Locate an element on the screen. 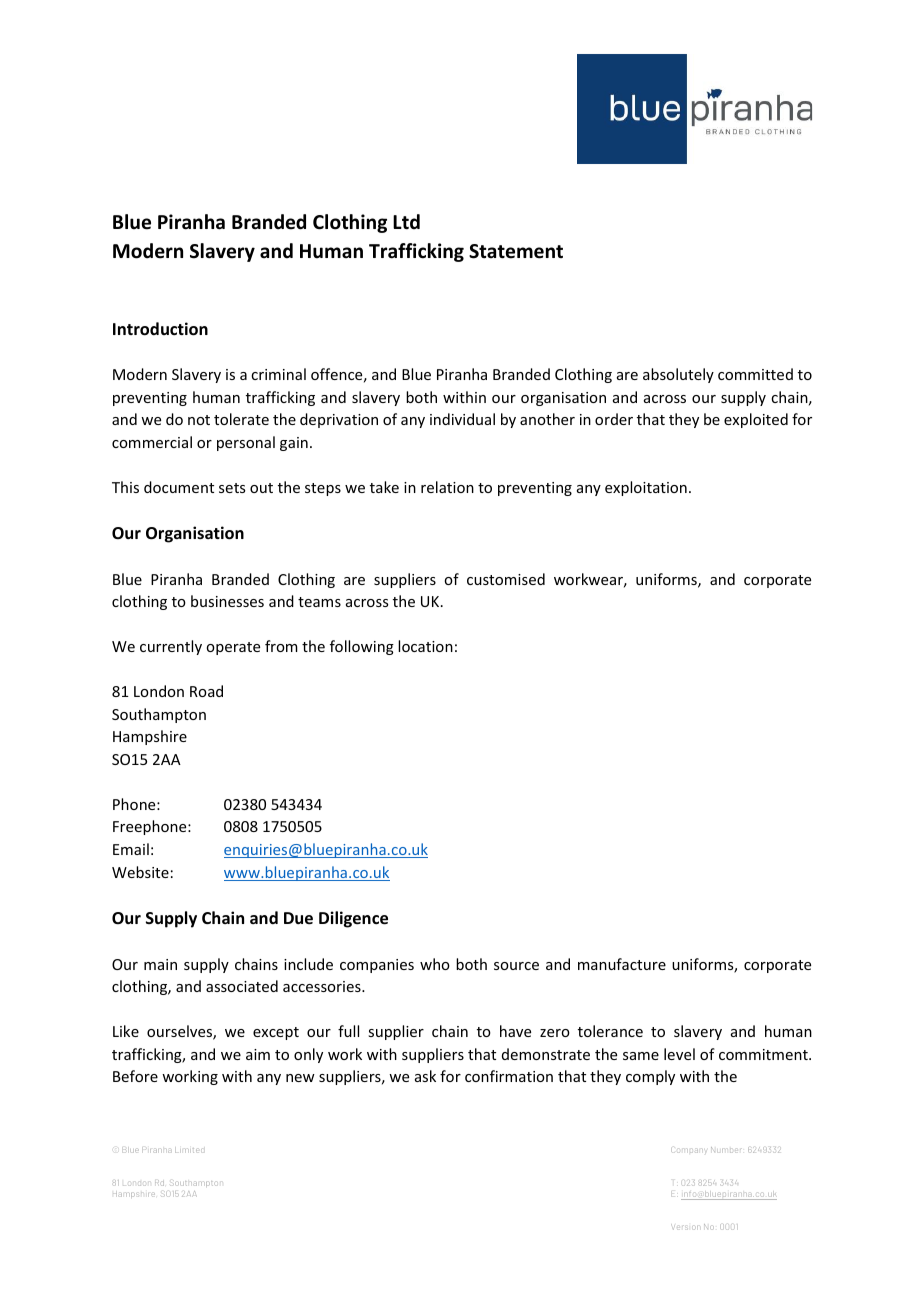  Limited is located at coordinates (188, 1150).
